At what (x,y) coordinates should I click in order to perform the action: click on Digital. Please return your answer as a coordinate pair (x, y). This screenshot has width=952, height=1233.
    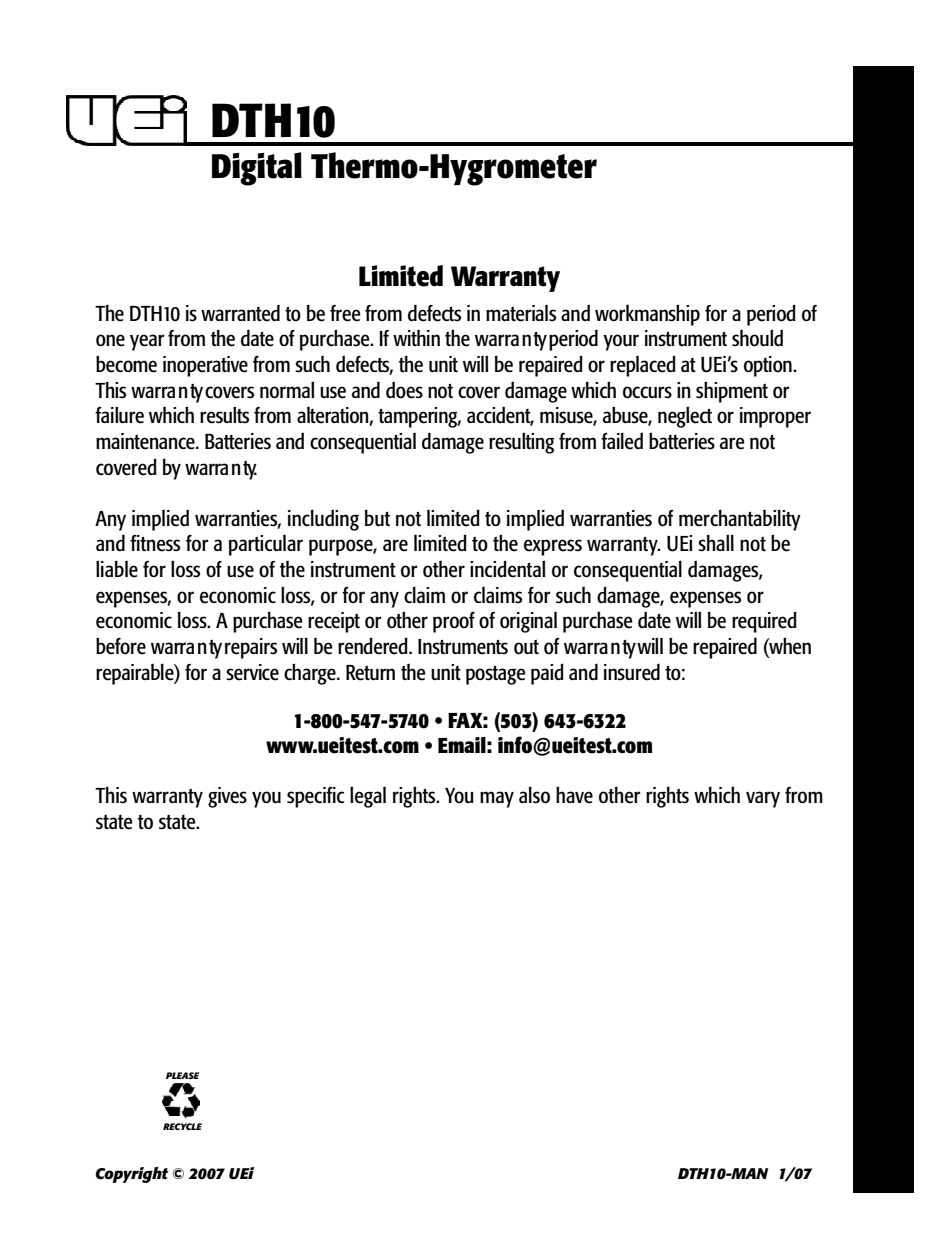
    Looking at the image, I should click on (257, 169).
